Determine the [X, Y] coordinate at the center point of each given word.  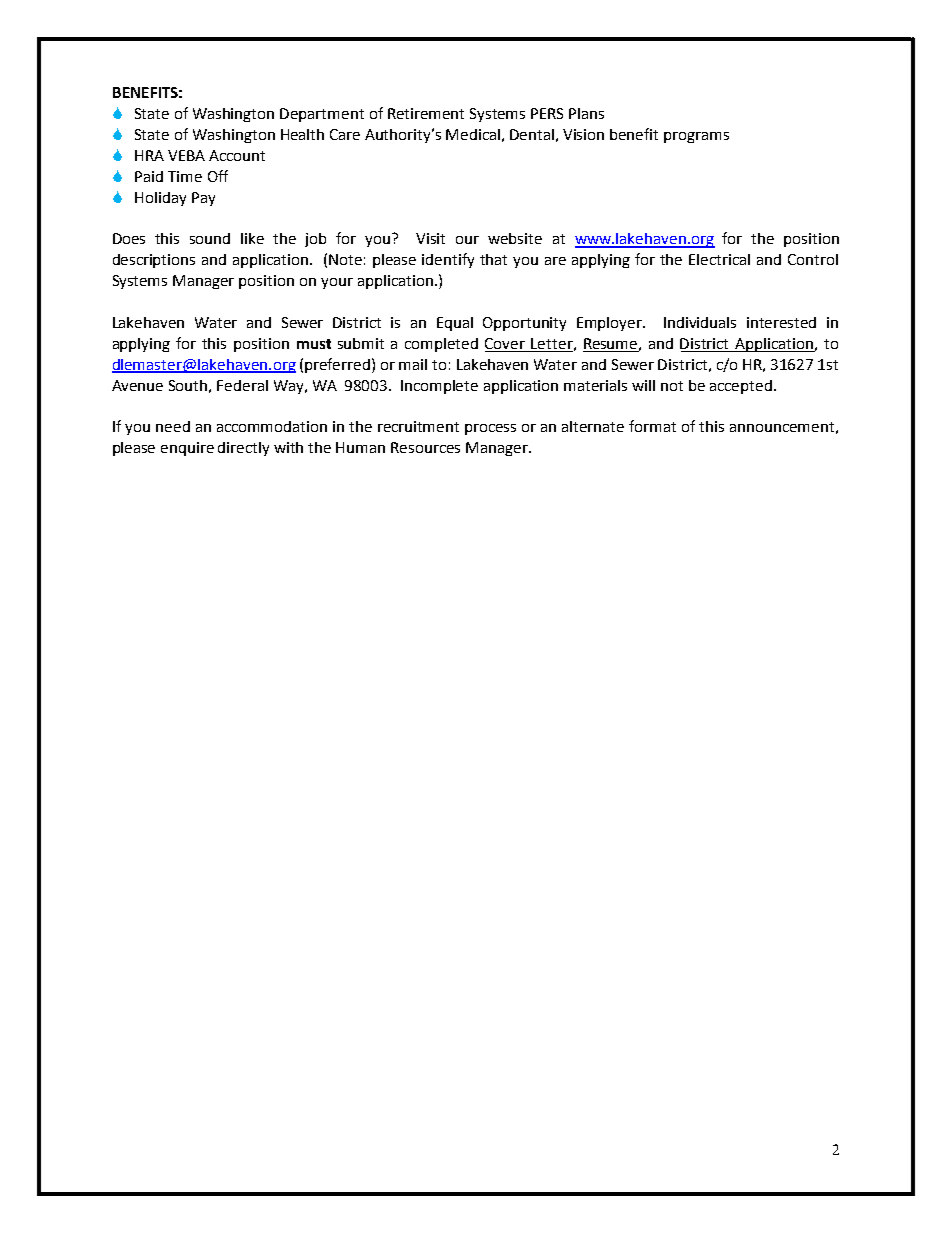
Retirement [426, 113]
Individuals [700, 322]
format [652, 426]
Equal [455, 324]
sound [210, 238]
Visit [430, 238]
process [490, 429]
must [314, 344]
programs [696, 137]
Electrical [719, 259]
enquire [187, 449]
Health [302, 134]
